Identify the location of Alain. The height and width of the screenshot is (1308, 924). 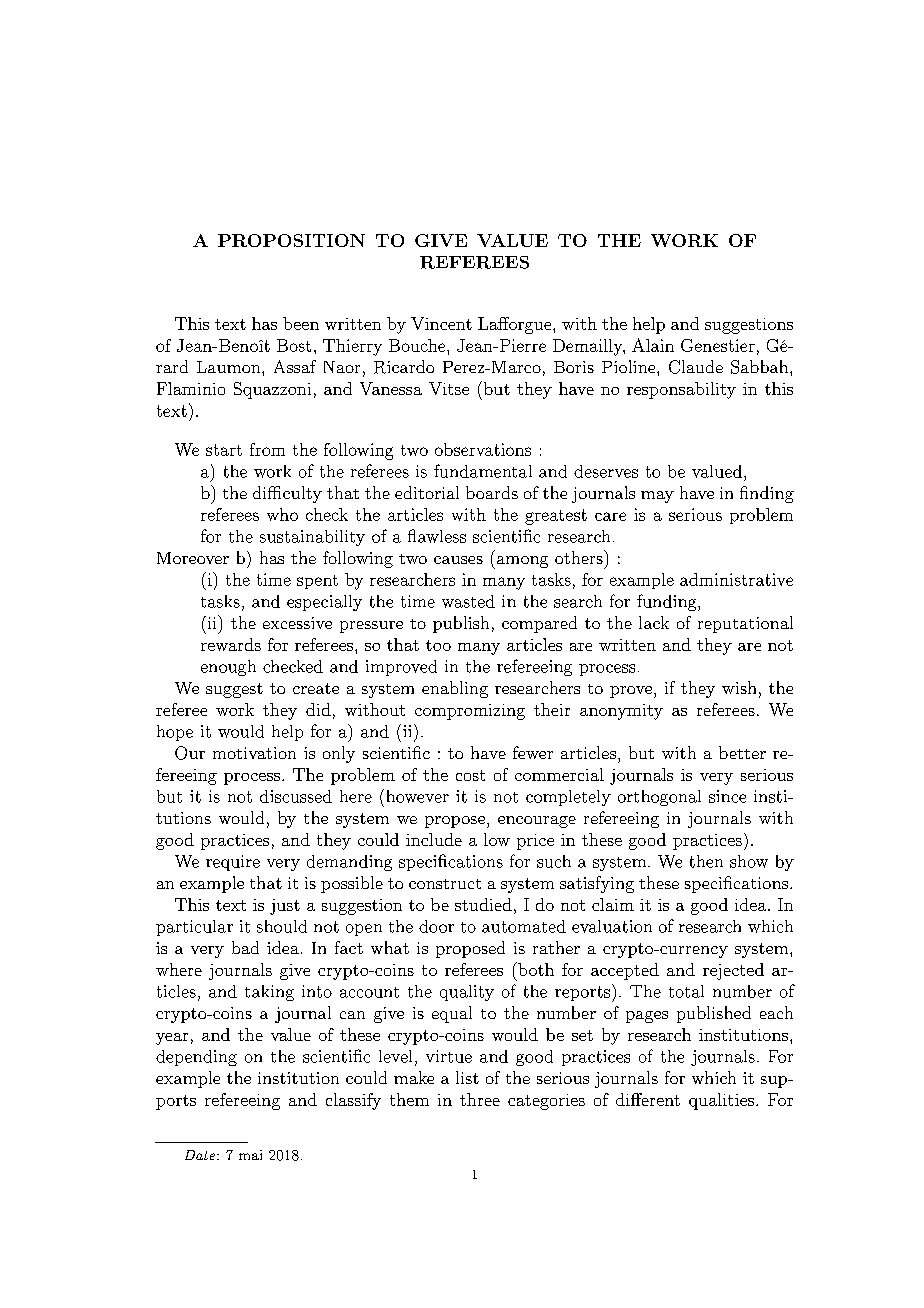
(653, 345).
